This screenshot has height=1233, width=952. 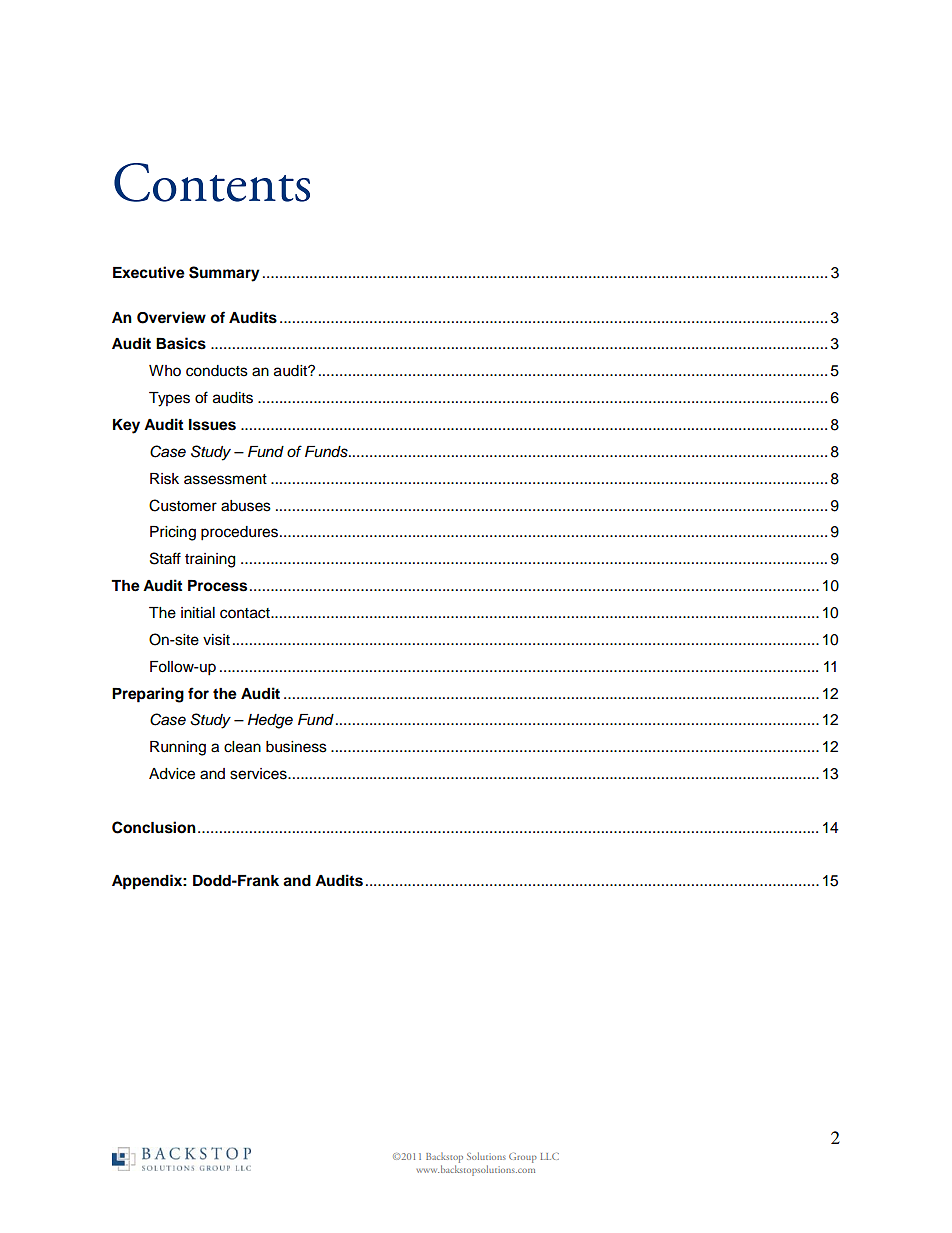 What do you see at coordinates (523, 1158) in the screenshot?
I see `Group` at bounding box center [523, 1158].
